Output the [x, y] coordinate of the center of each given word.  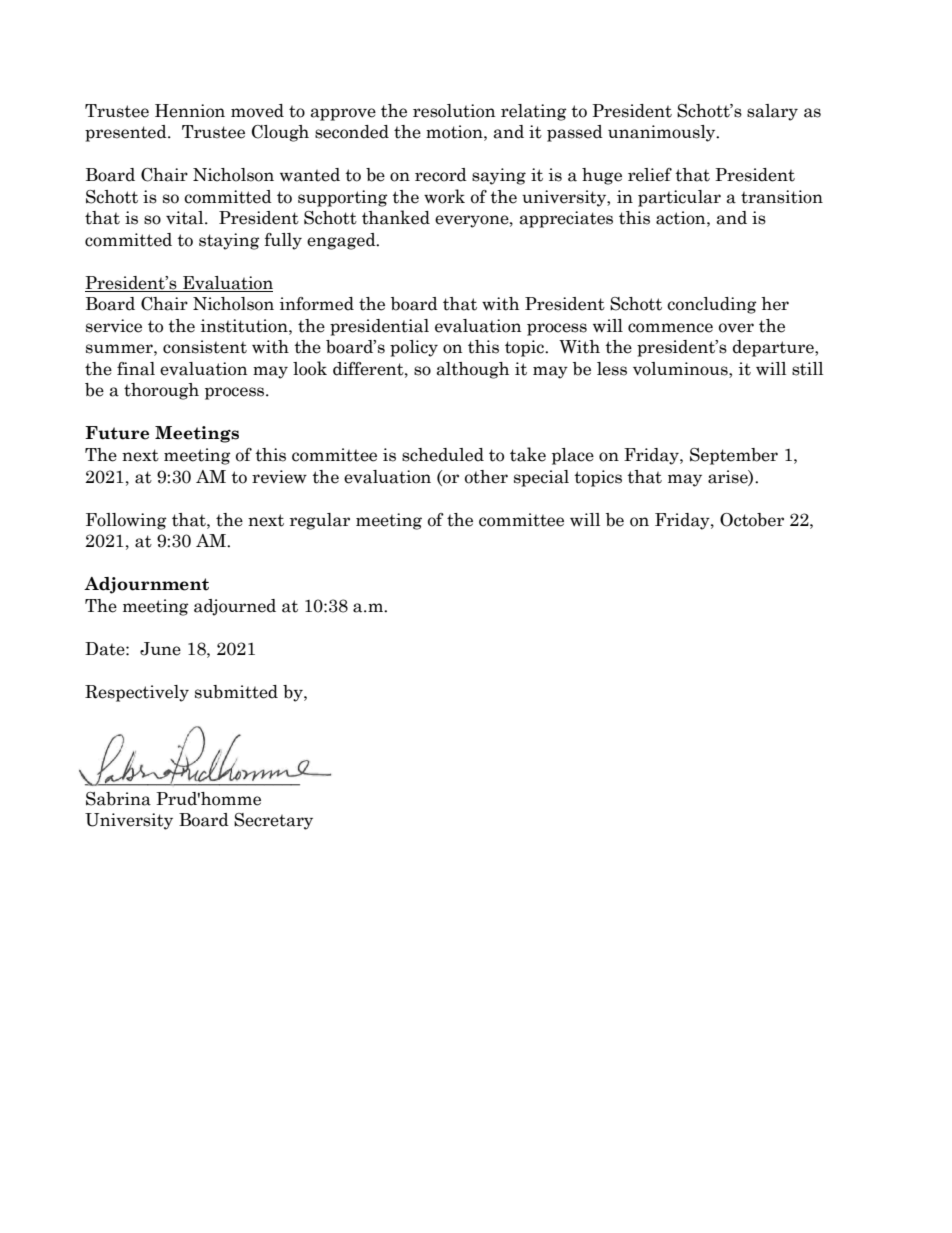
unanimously [663, 133]
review [279, 477]
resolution [454, 111]
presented [127, 133]
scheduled [443, 455]
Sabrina [118, 799]
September [734, 456]
